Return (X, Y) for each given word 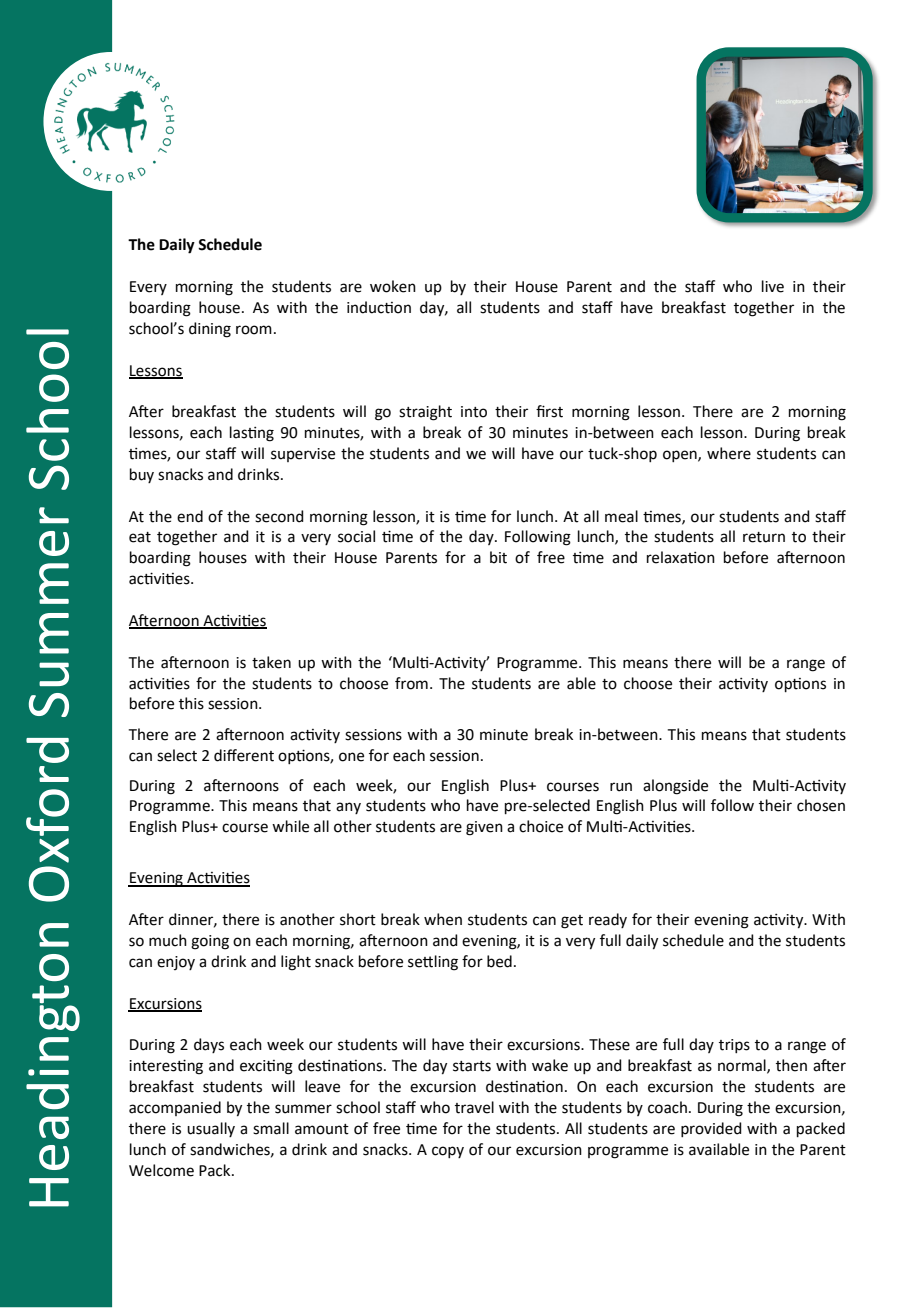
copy (448, 1152)
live (773, 286)
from (411, 683)
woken (393, 286)
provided (711, 1129)
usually (211, 1129)
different (244, 755)
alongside (675, 787)
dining (210, 330)
